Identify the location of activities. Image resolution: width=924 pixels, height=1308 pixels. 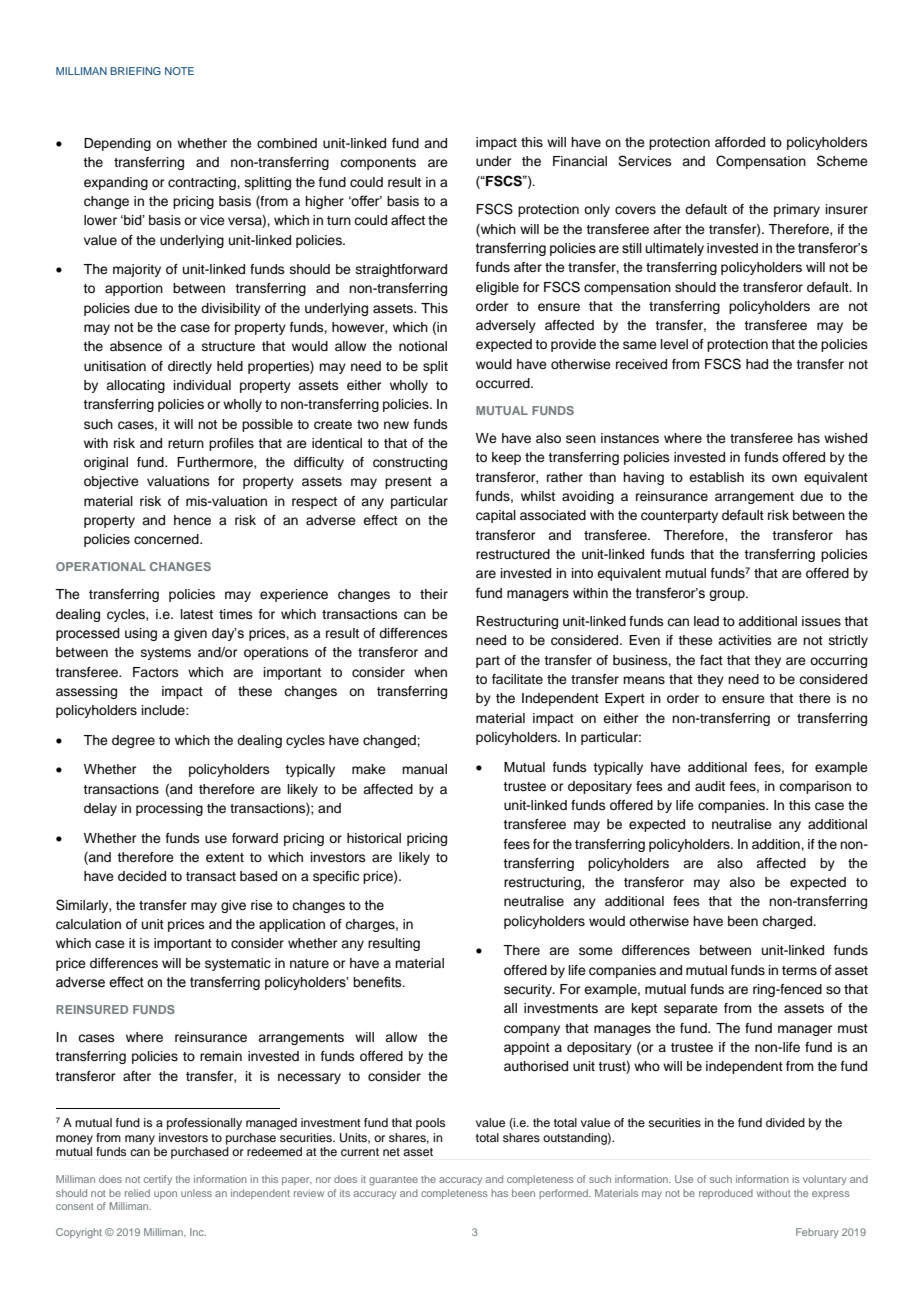
(745, 640).
